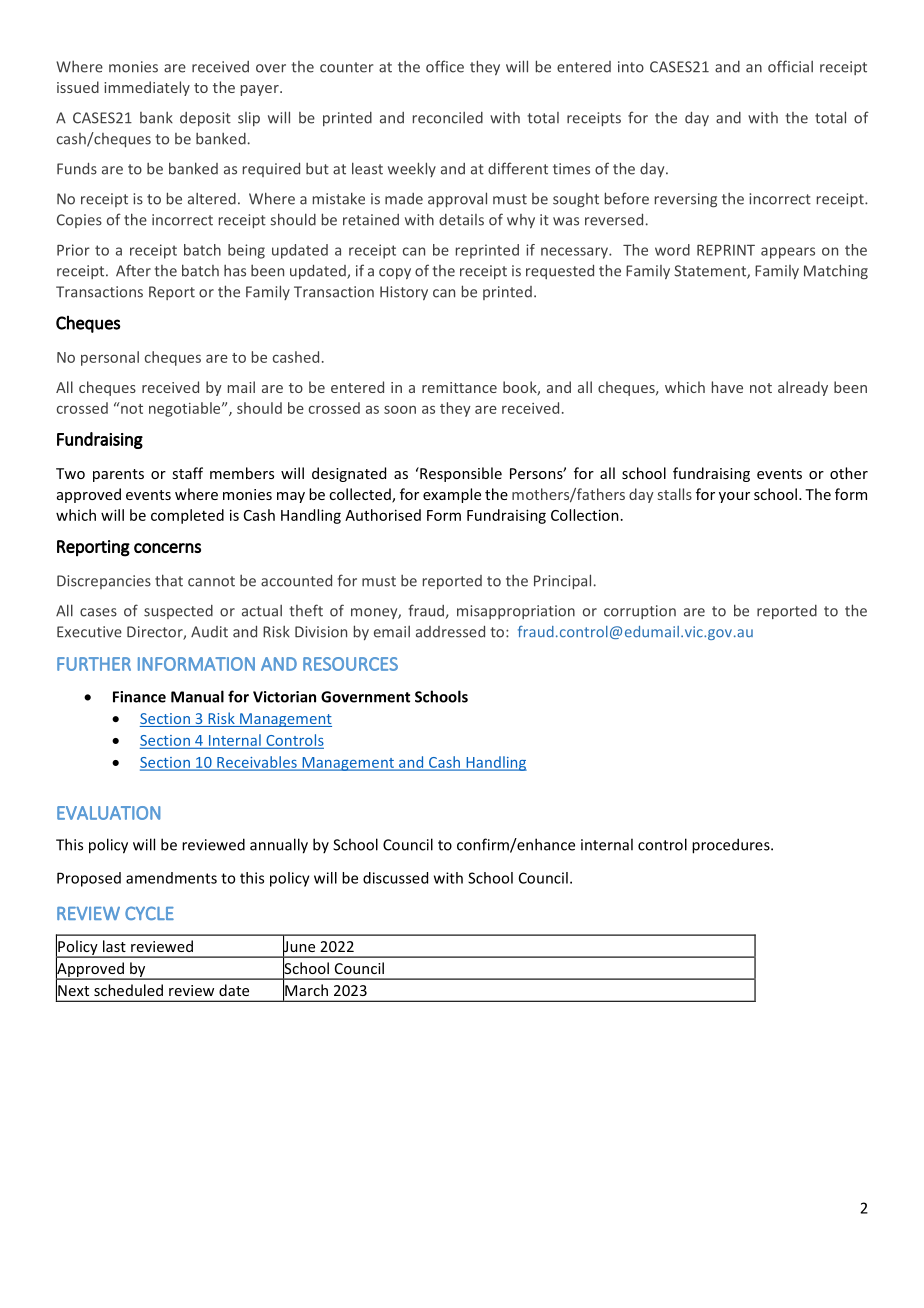 This screenshot has height=1308, width=924. Describe the element at coordinates (186, 409) in the screenshot. I see `negotiable` at that location.
